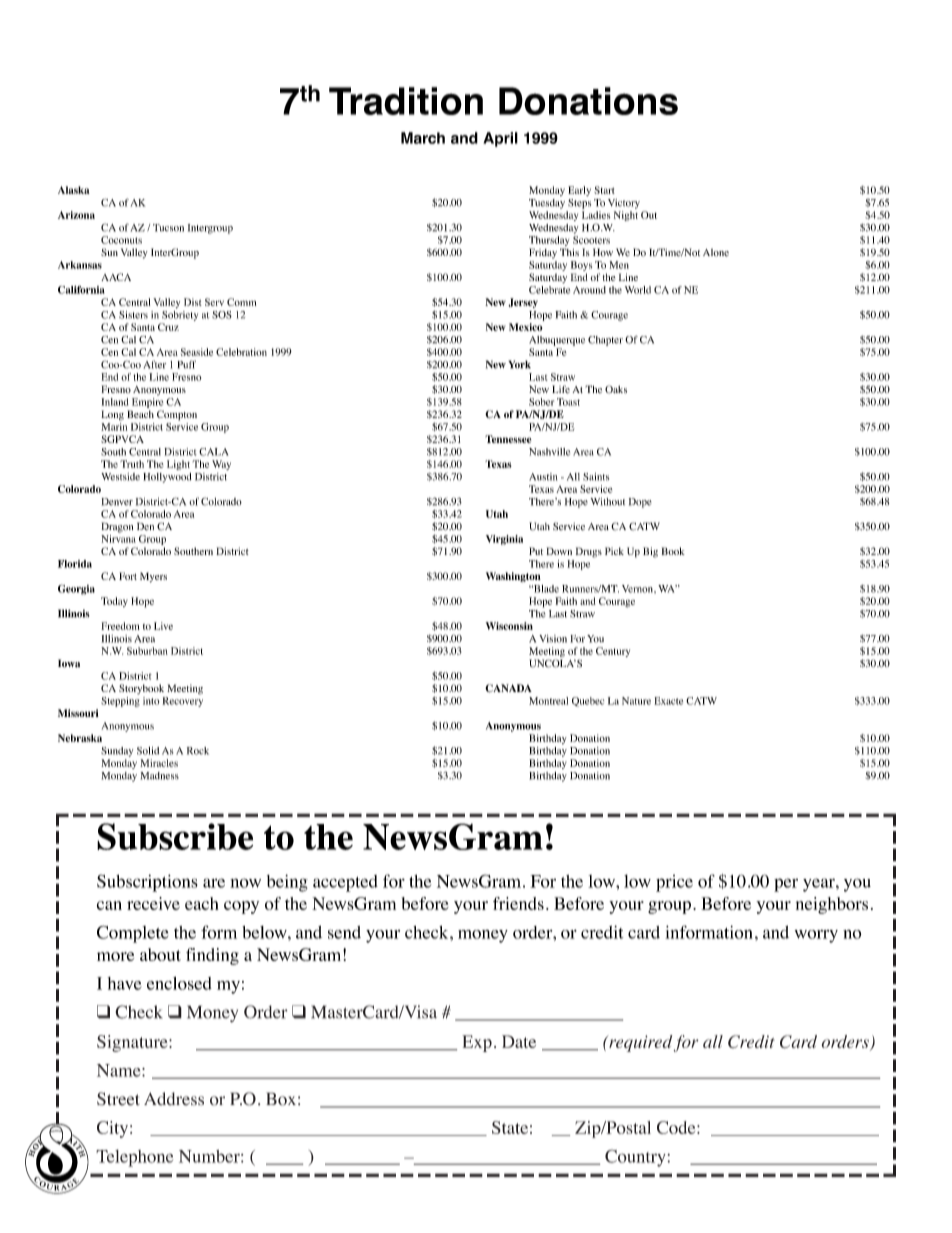 Image resolution: width=952 pixels, height=1233 pixels. I want to click on Victory, so click(624, 204).
